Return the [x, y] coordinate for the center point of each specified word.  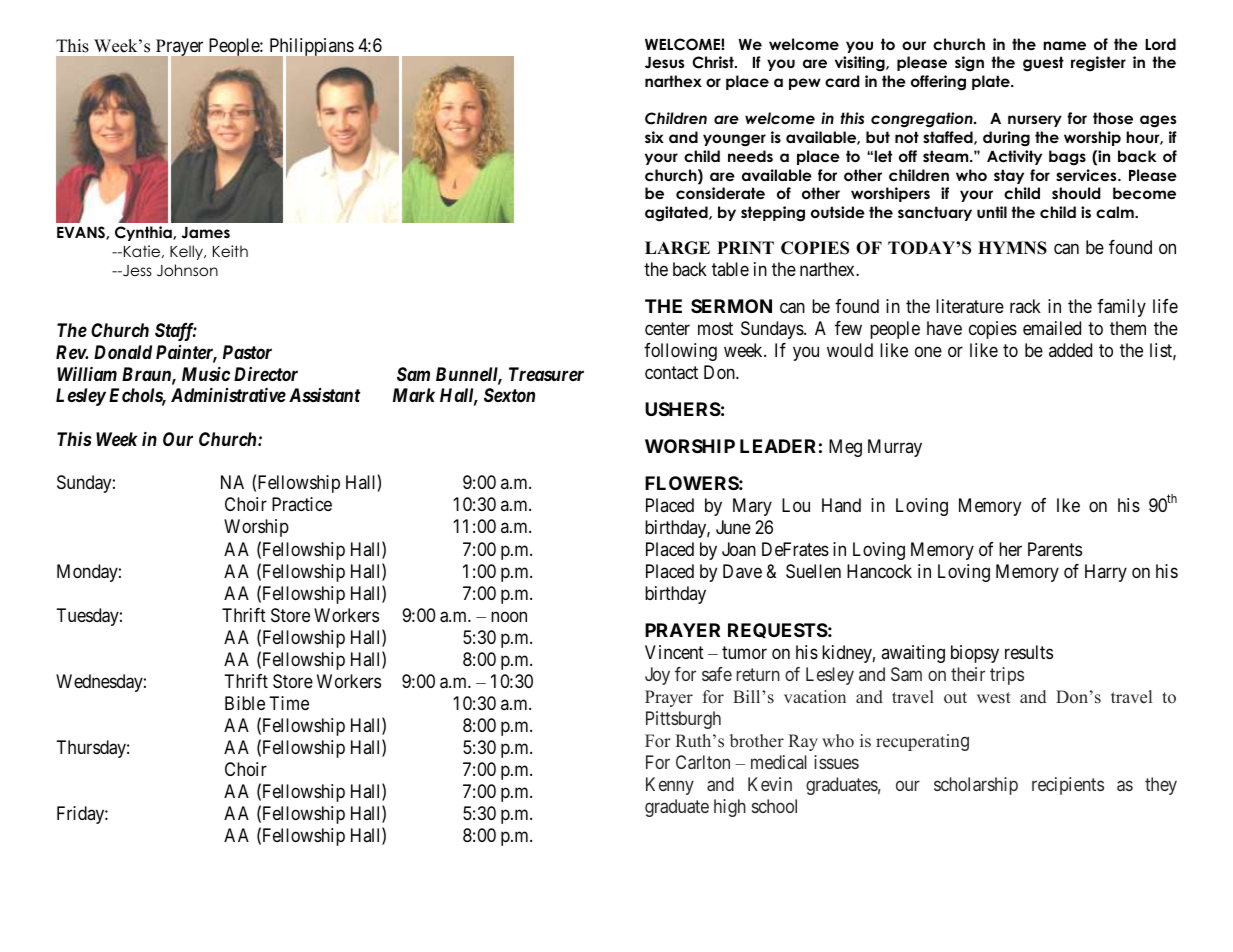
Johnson [187, 270]
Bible [245, 703]
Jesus [664, 63]
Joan [739, 549]
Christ [714, 62]
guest [1043, 64]
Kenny [670, 786]
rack [1025, 306]
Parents [1055, 549]
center [667, 328]
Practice [302, 504]
